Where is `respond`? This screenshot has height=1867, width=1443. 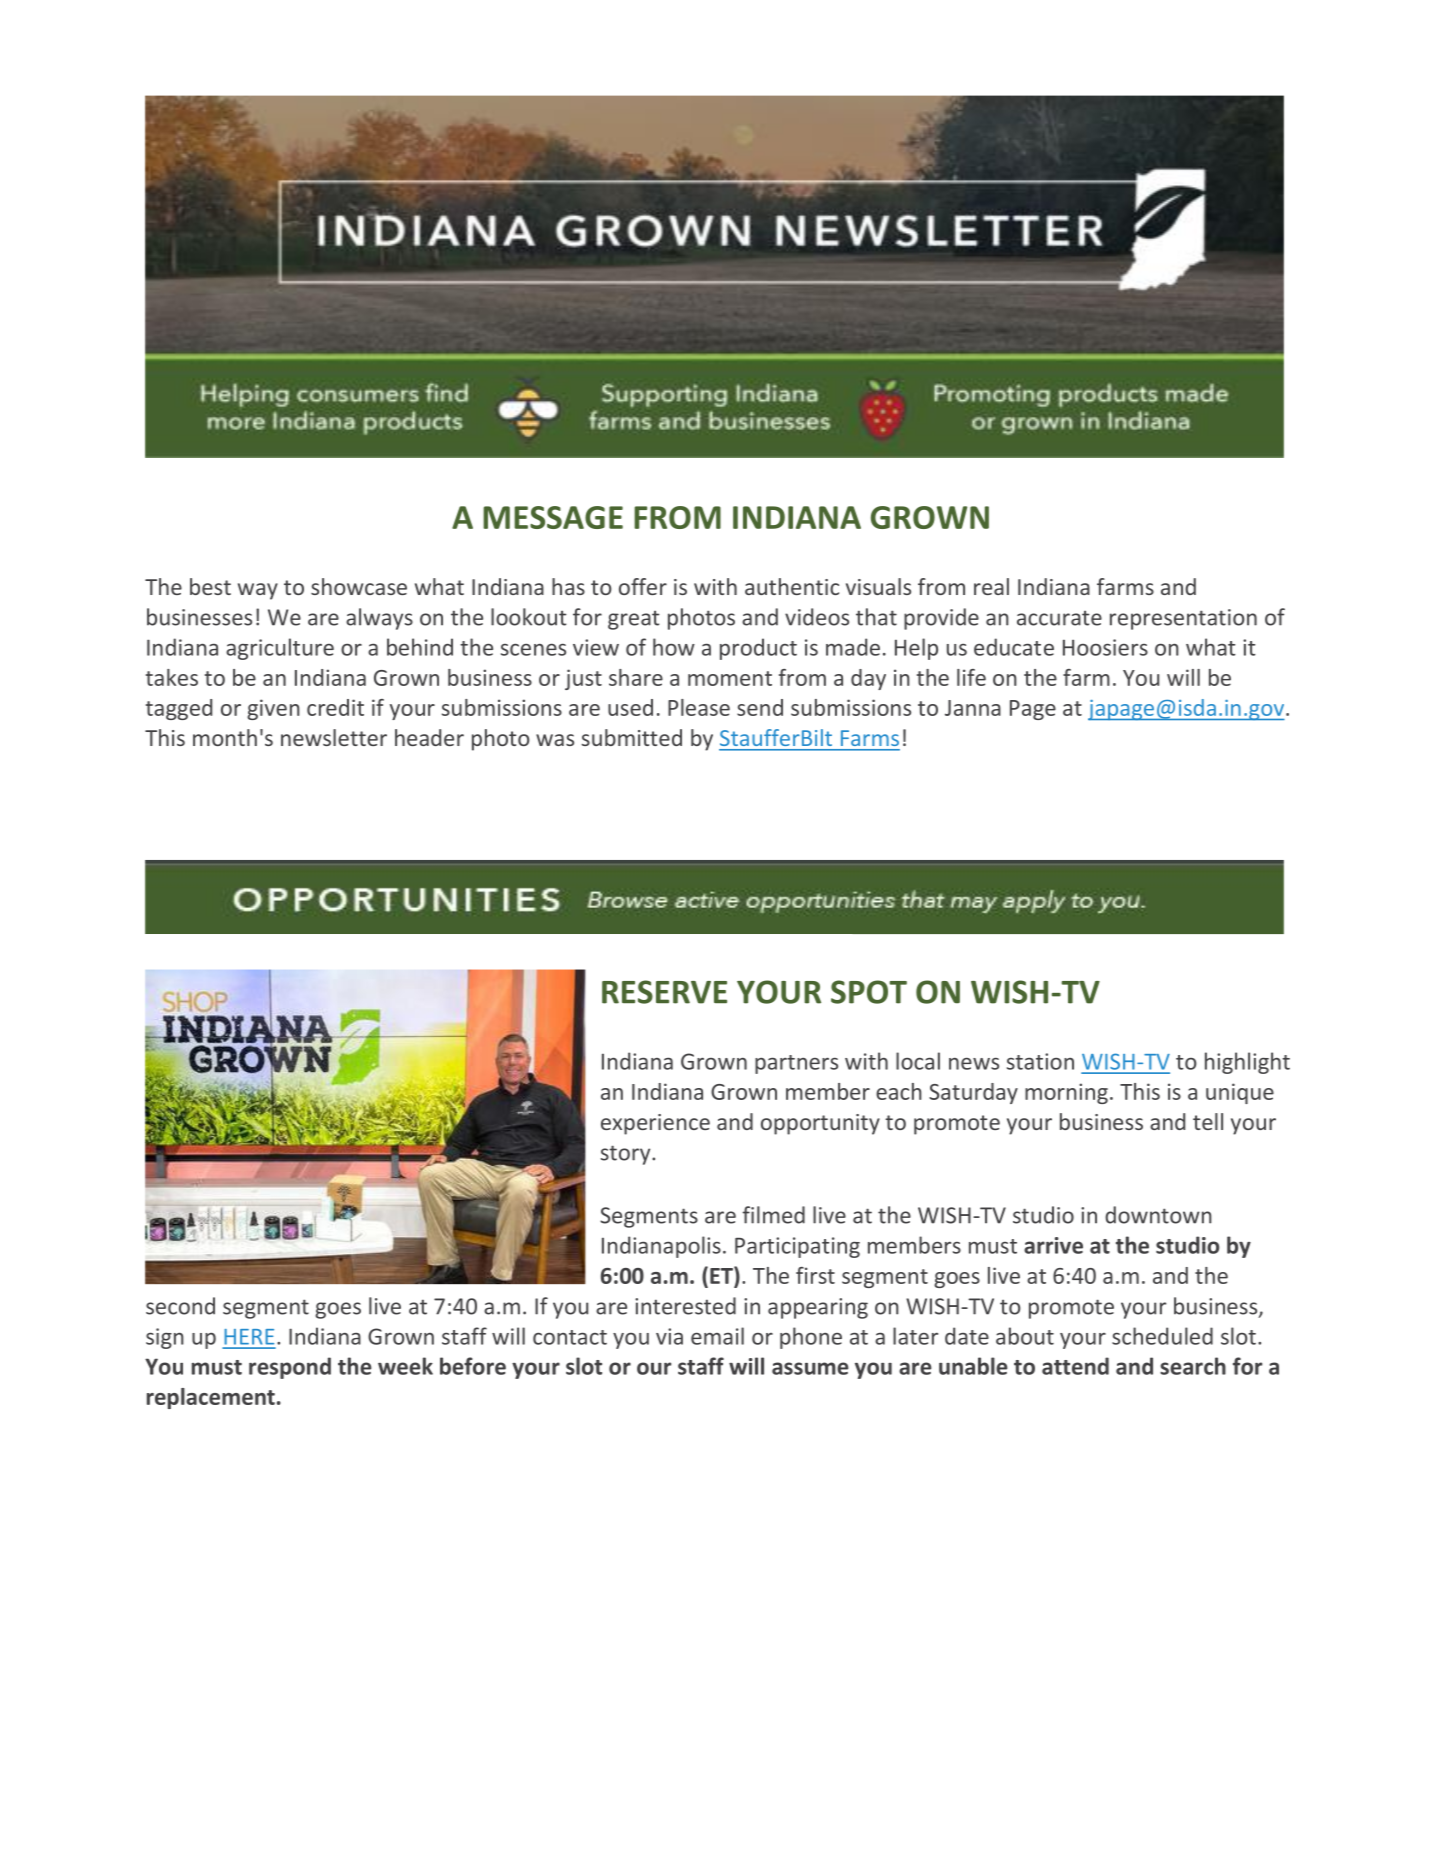 respond is located at coordinates (290, 1368).
